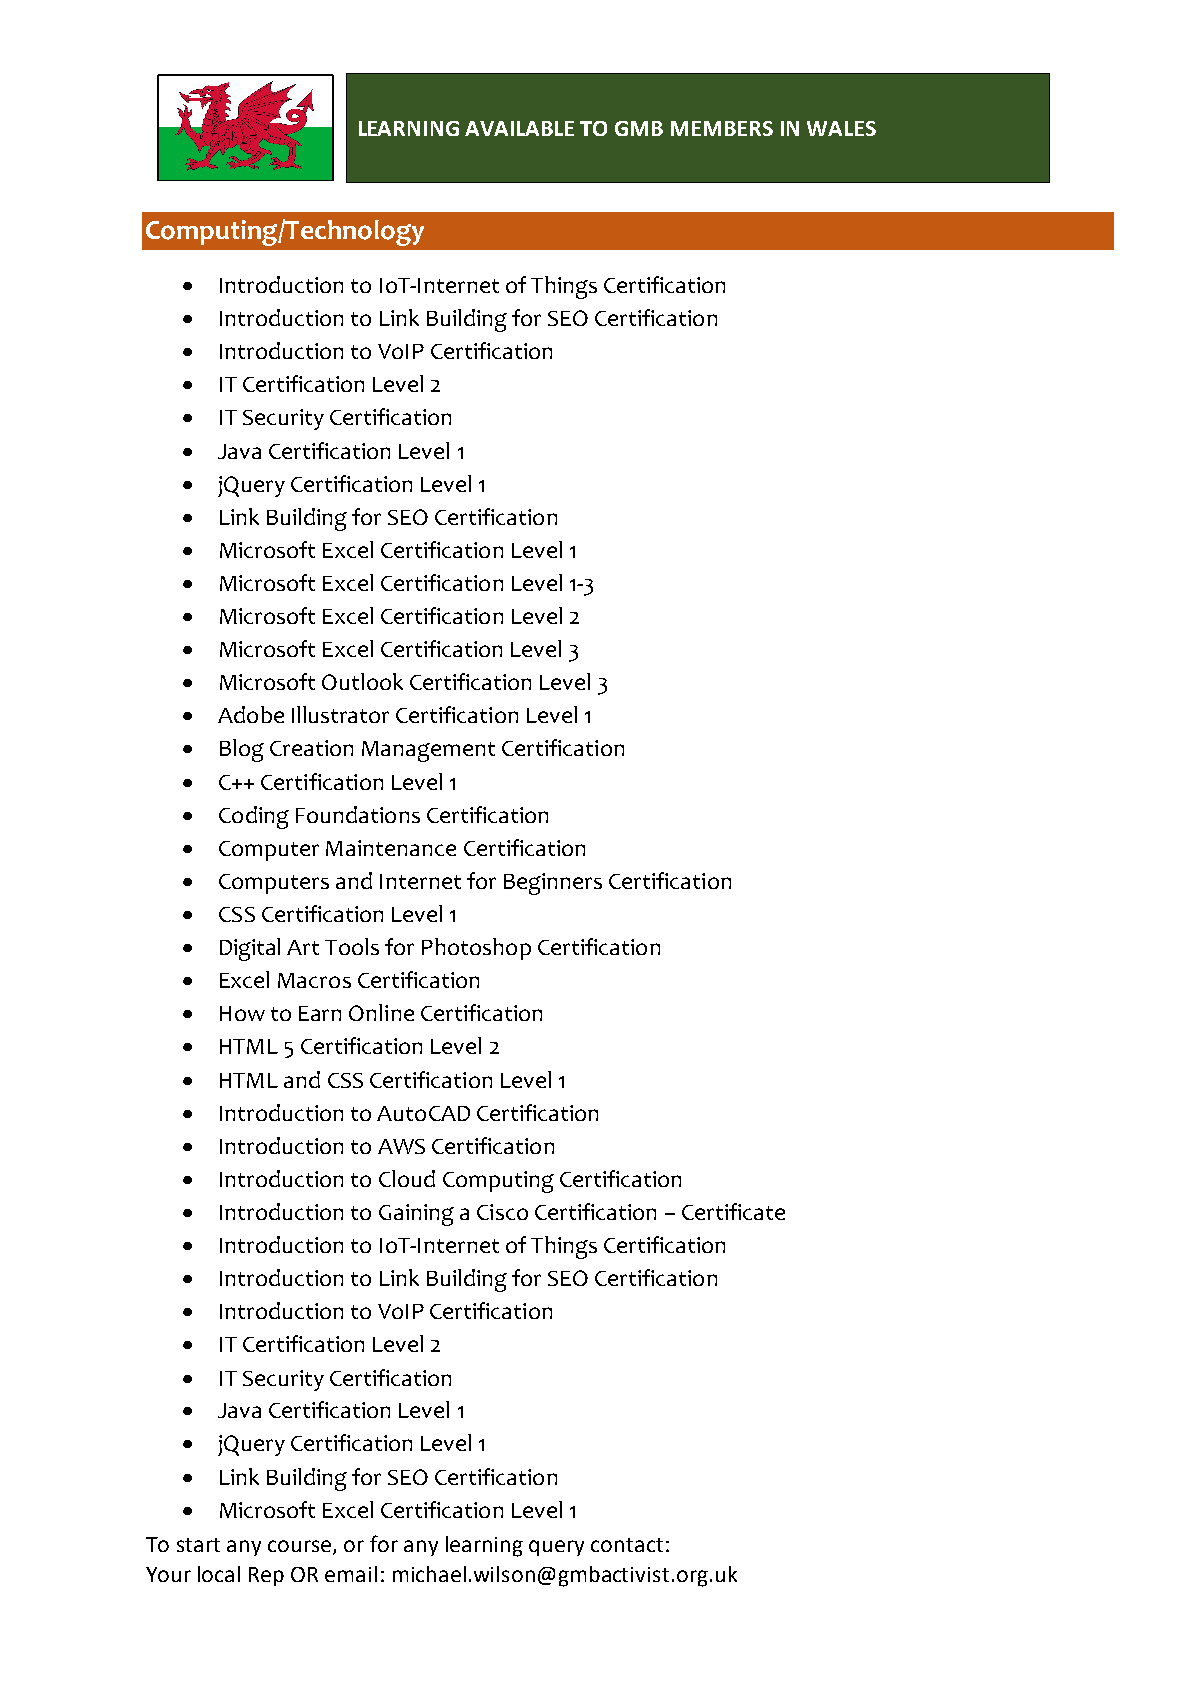  I want to click on WALES, so click(841, 128).
